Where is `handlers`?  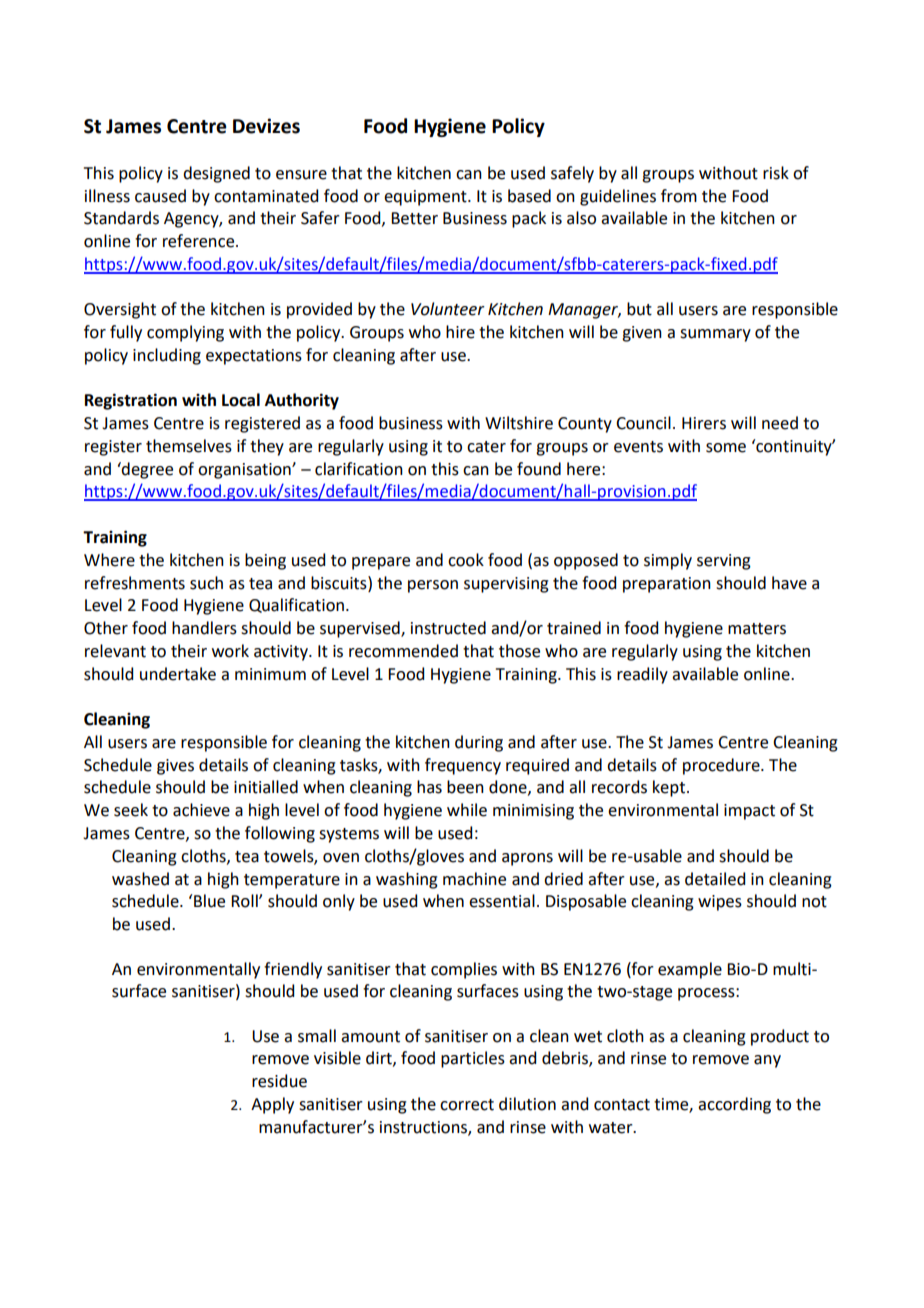
handlers is located at coordinates (204, 628).
